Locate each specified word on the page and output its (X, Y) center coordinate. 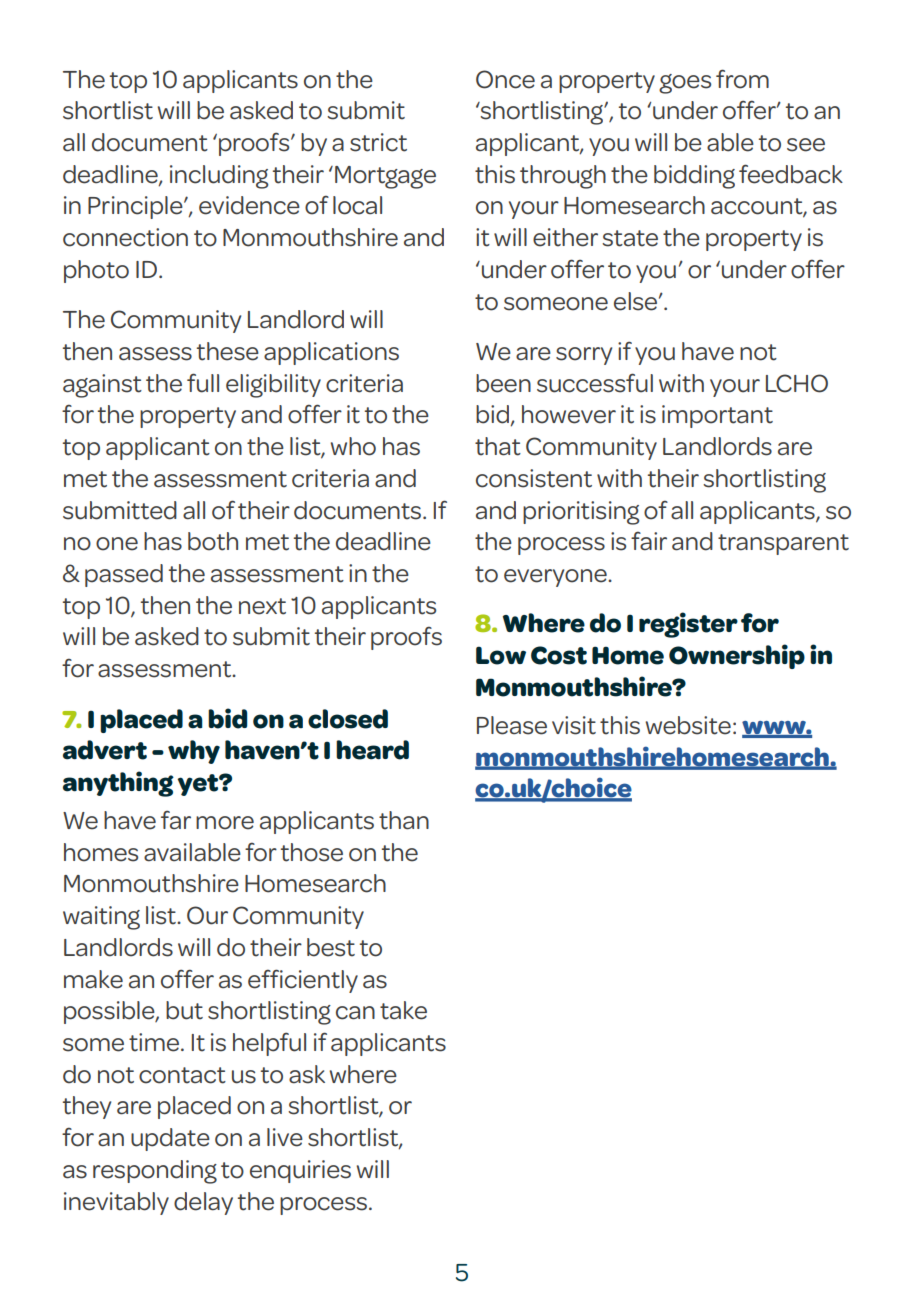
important (717, 416)
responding (155, 1172)
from (742, 79)
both (213, 541)
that (498, 446)
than (404, 820)
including (219, 177)
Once (505, 79)
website (688, 725)
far (176, 820)
